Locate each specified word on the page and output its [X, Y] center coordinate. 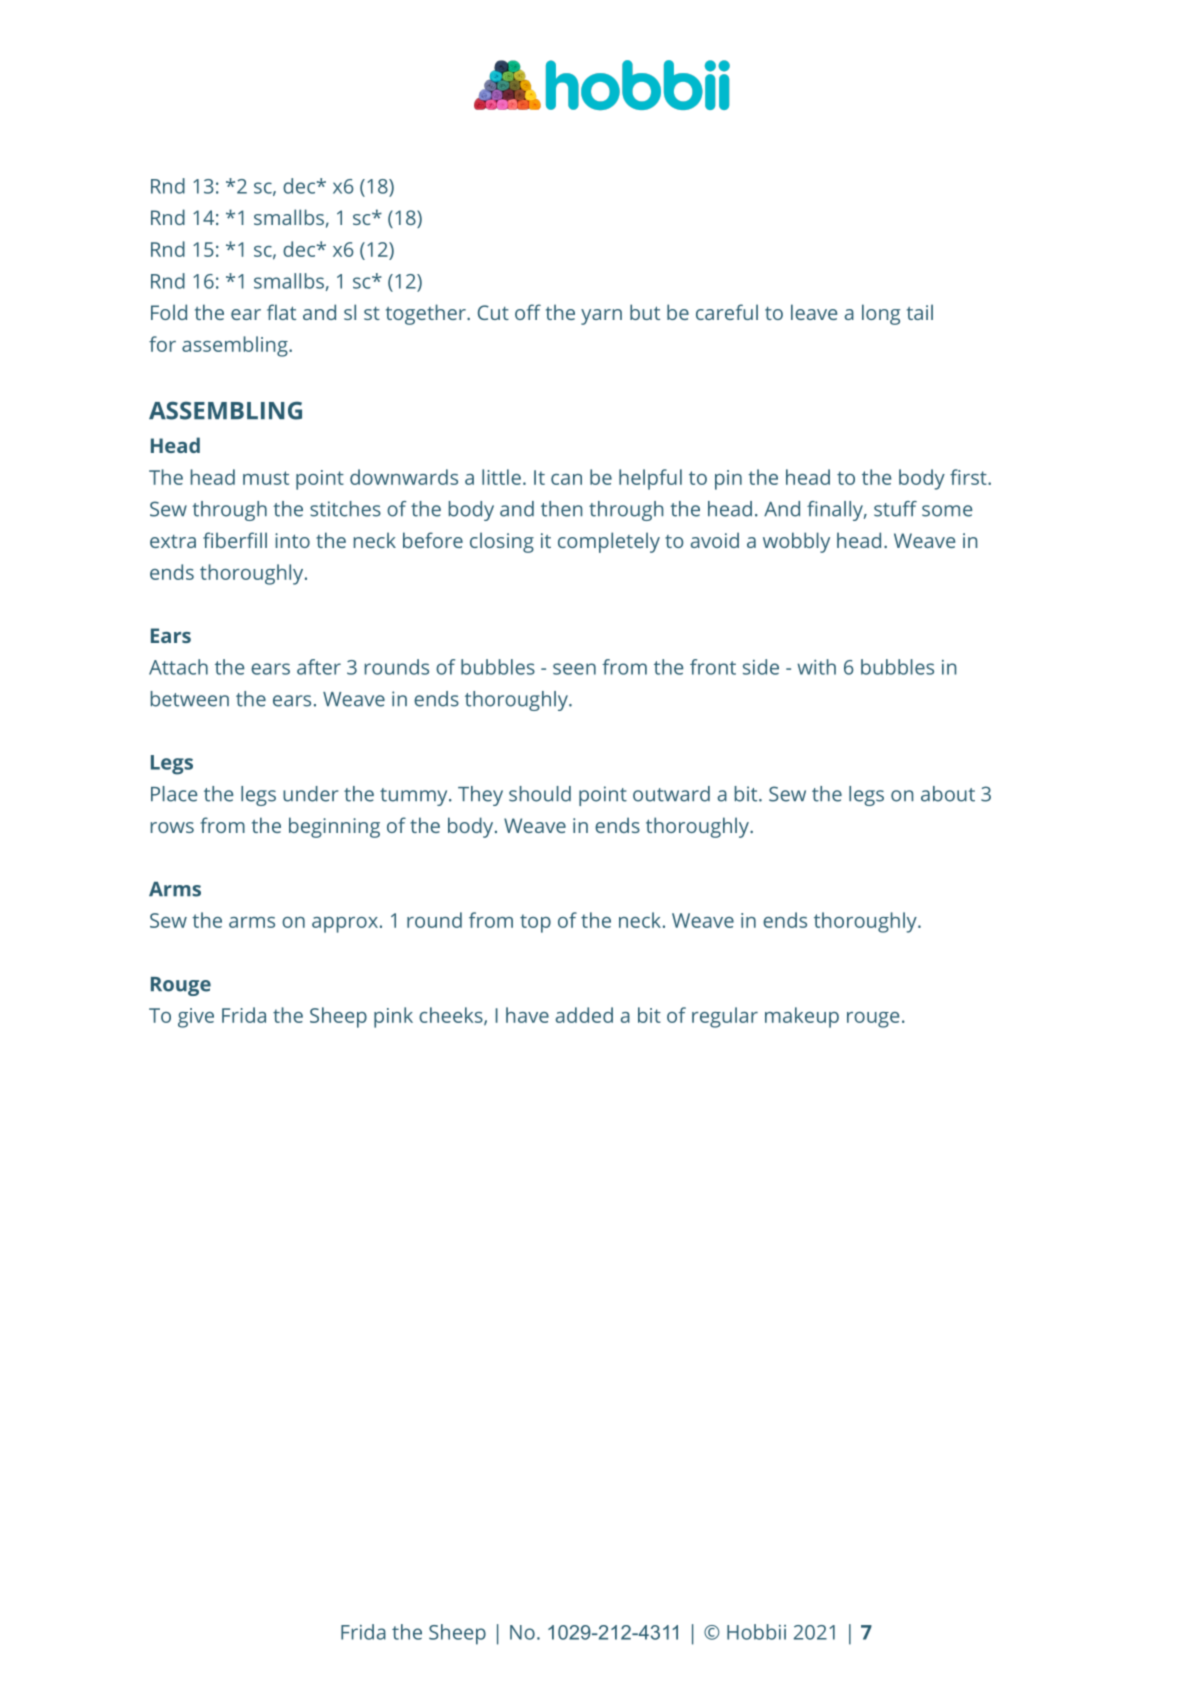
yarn [601, 317]
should [540, 794]
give [196, 1018]
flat [281, 312]
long [881, 314]
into [292, 540]
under [310, 794]
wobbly [796, 542]
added [584, 1015]
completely [609, 542]
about [948, 794]
